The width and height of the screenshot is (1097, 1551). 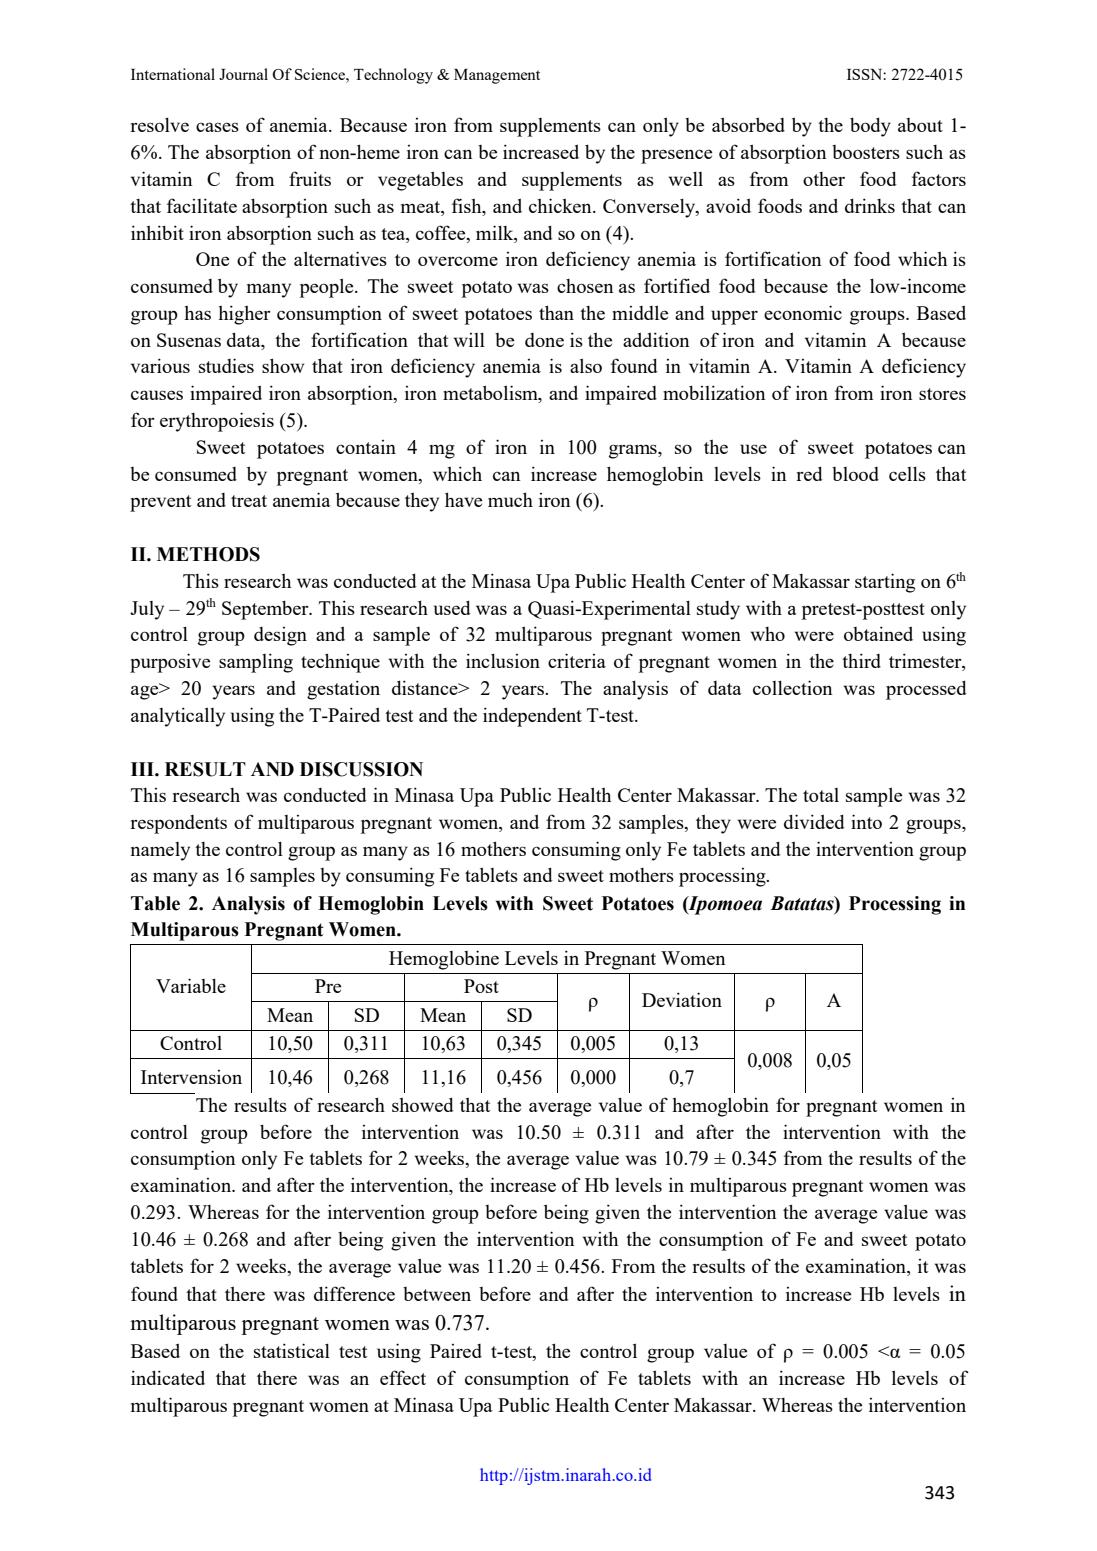 What do you see at coordinates (532, 717) in the screenshot?
I see `independent` at bounding box center [532, 717].
